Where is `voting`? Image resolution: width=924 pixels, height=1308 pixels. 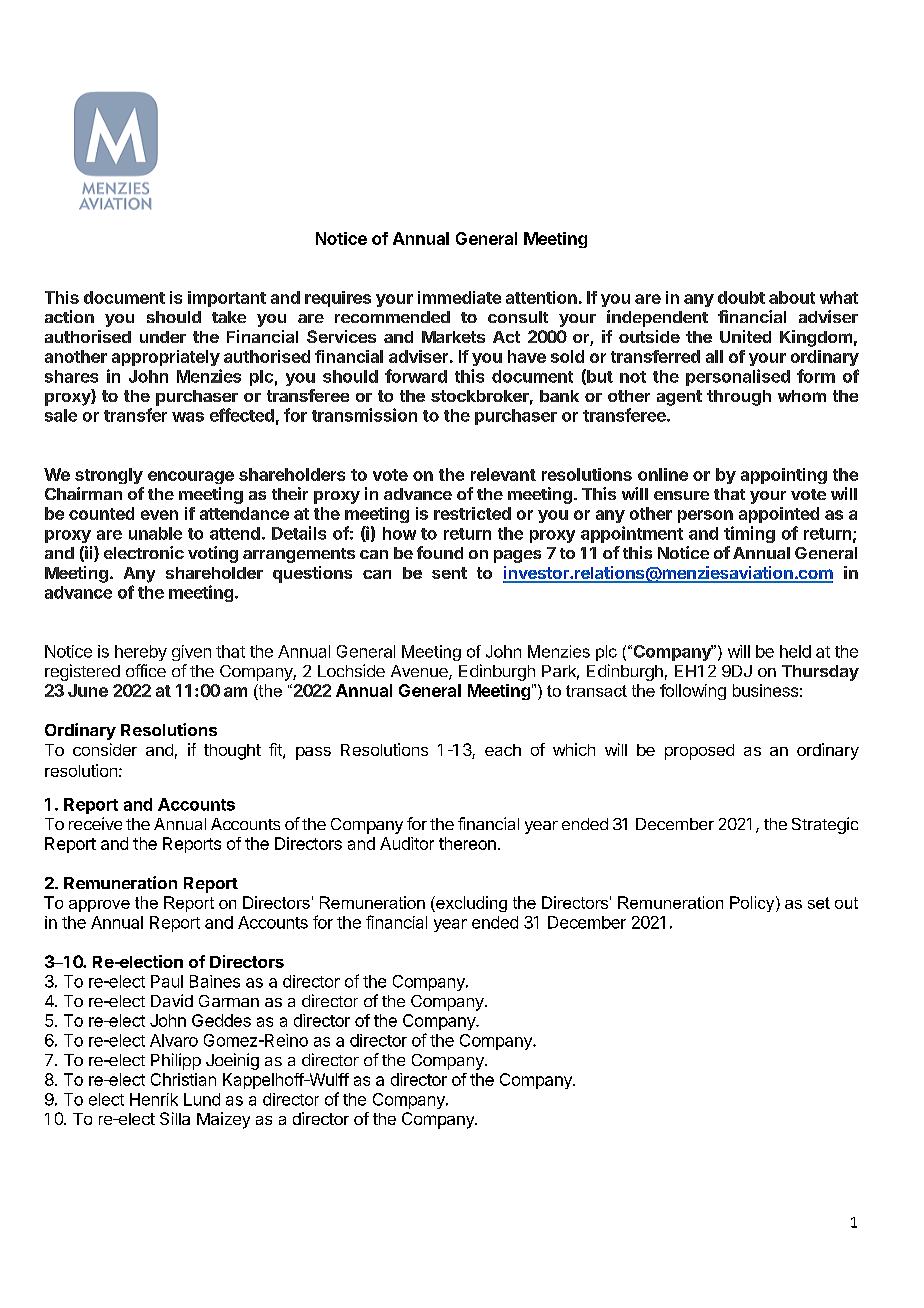
voting is located at coordinates (213, 554).
